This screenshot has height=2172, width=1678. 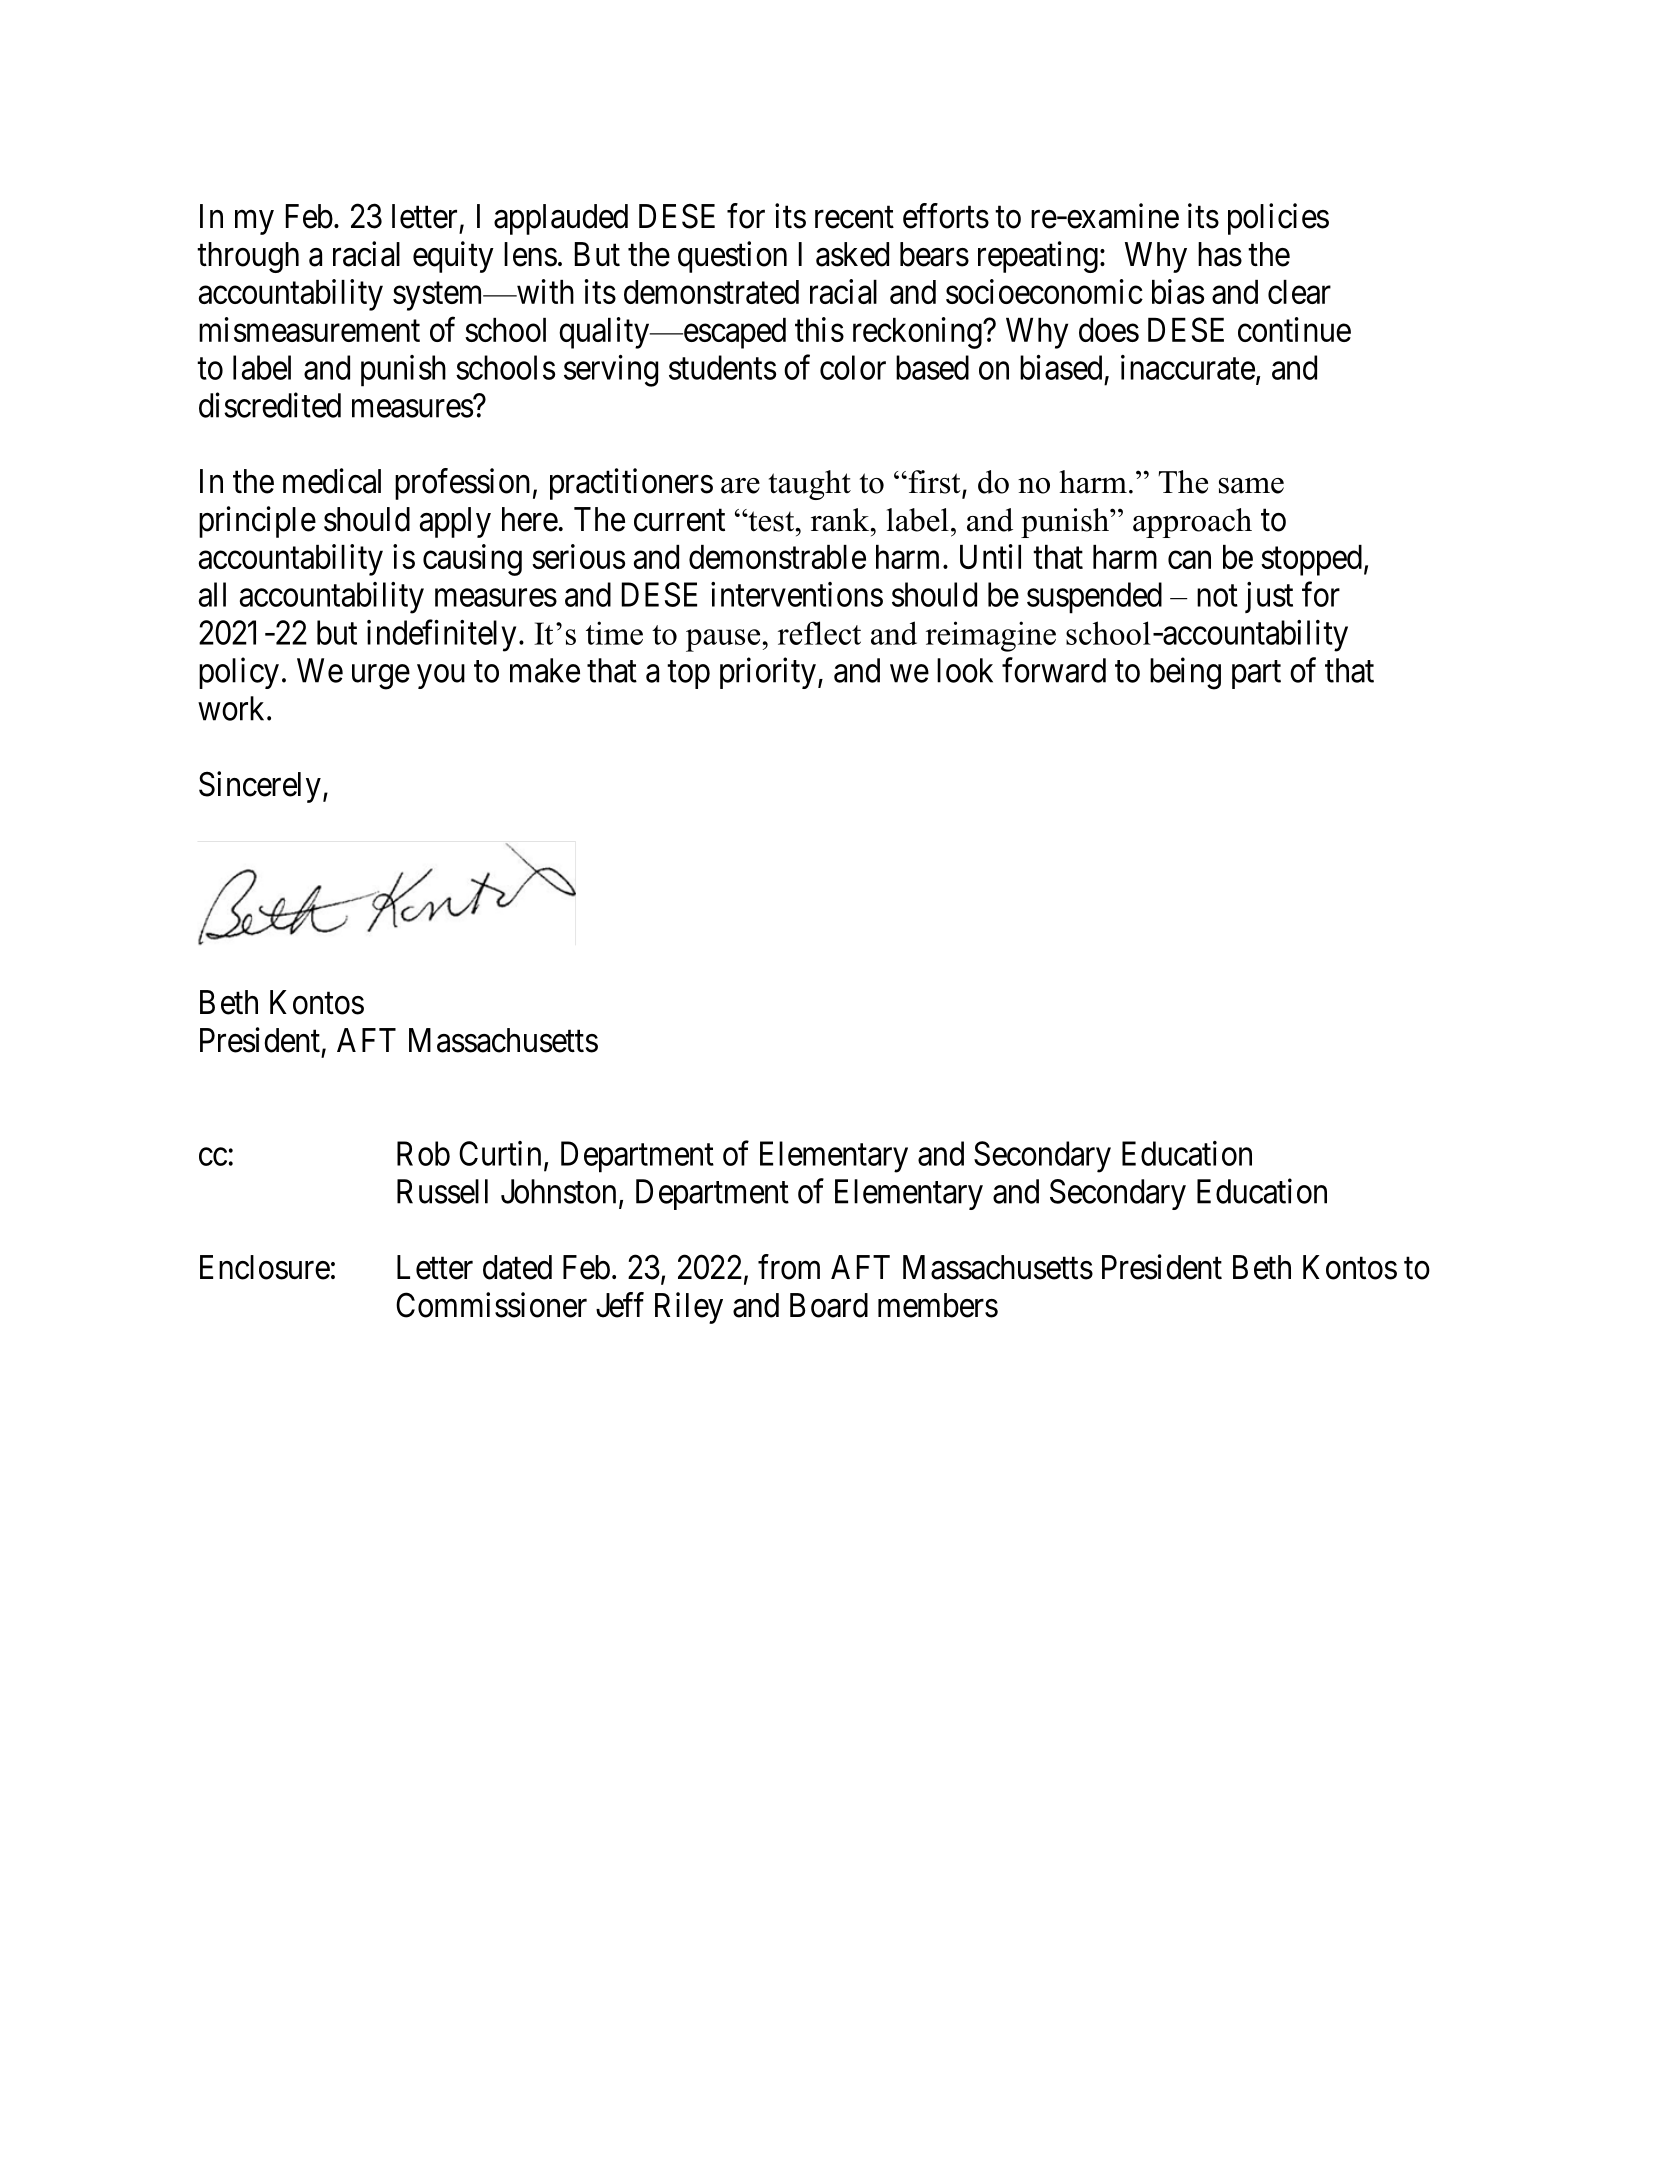 I want to click on Rob, so click(x=423, y=1153).
